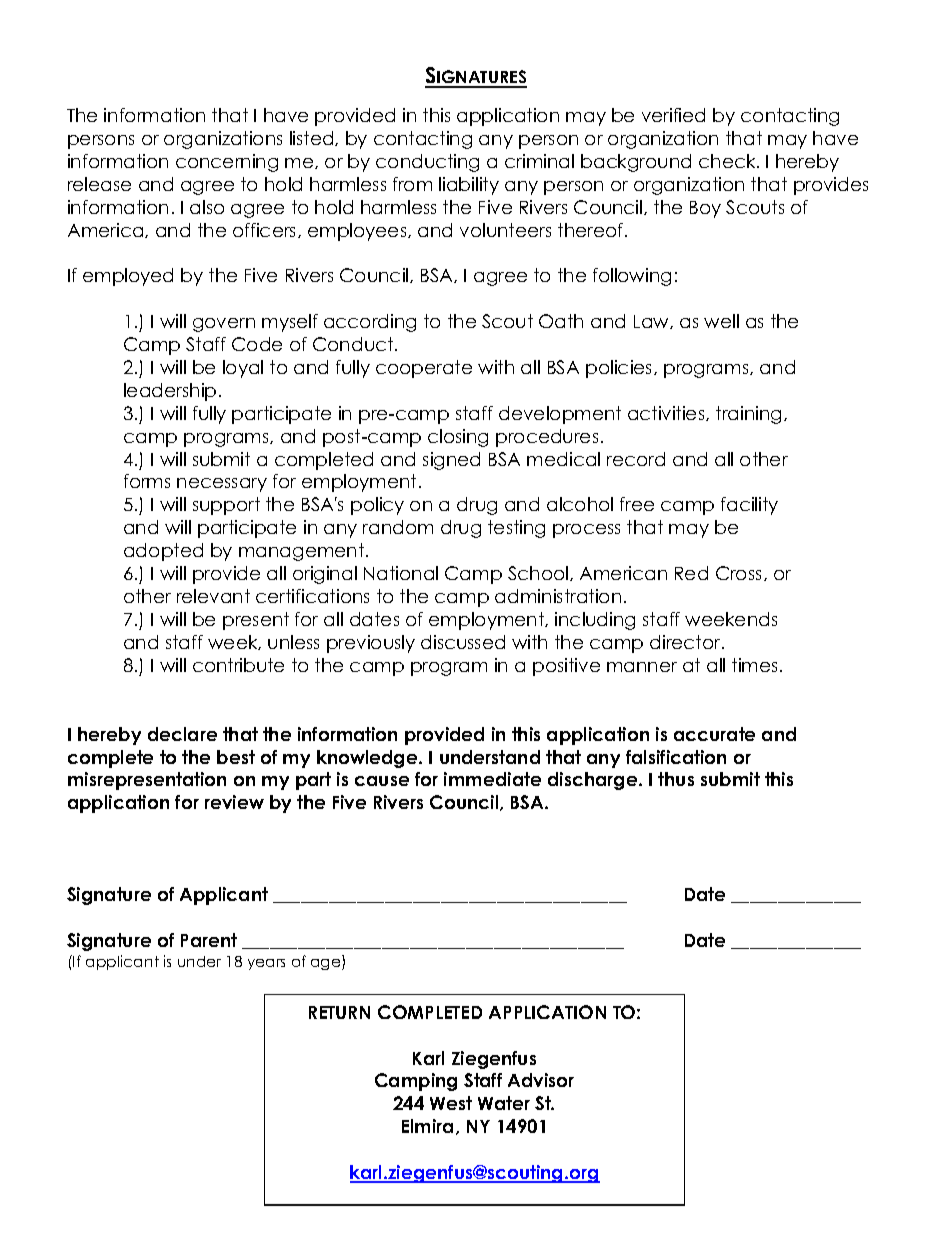  What do you see at coordinates (676, 779) in the document?
I see `thus` at bounding box center [676, 779].
